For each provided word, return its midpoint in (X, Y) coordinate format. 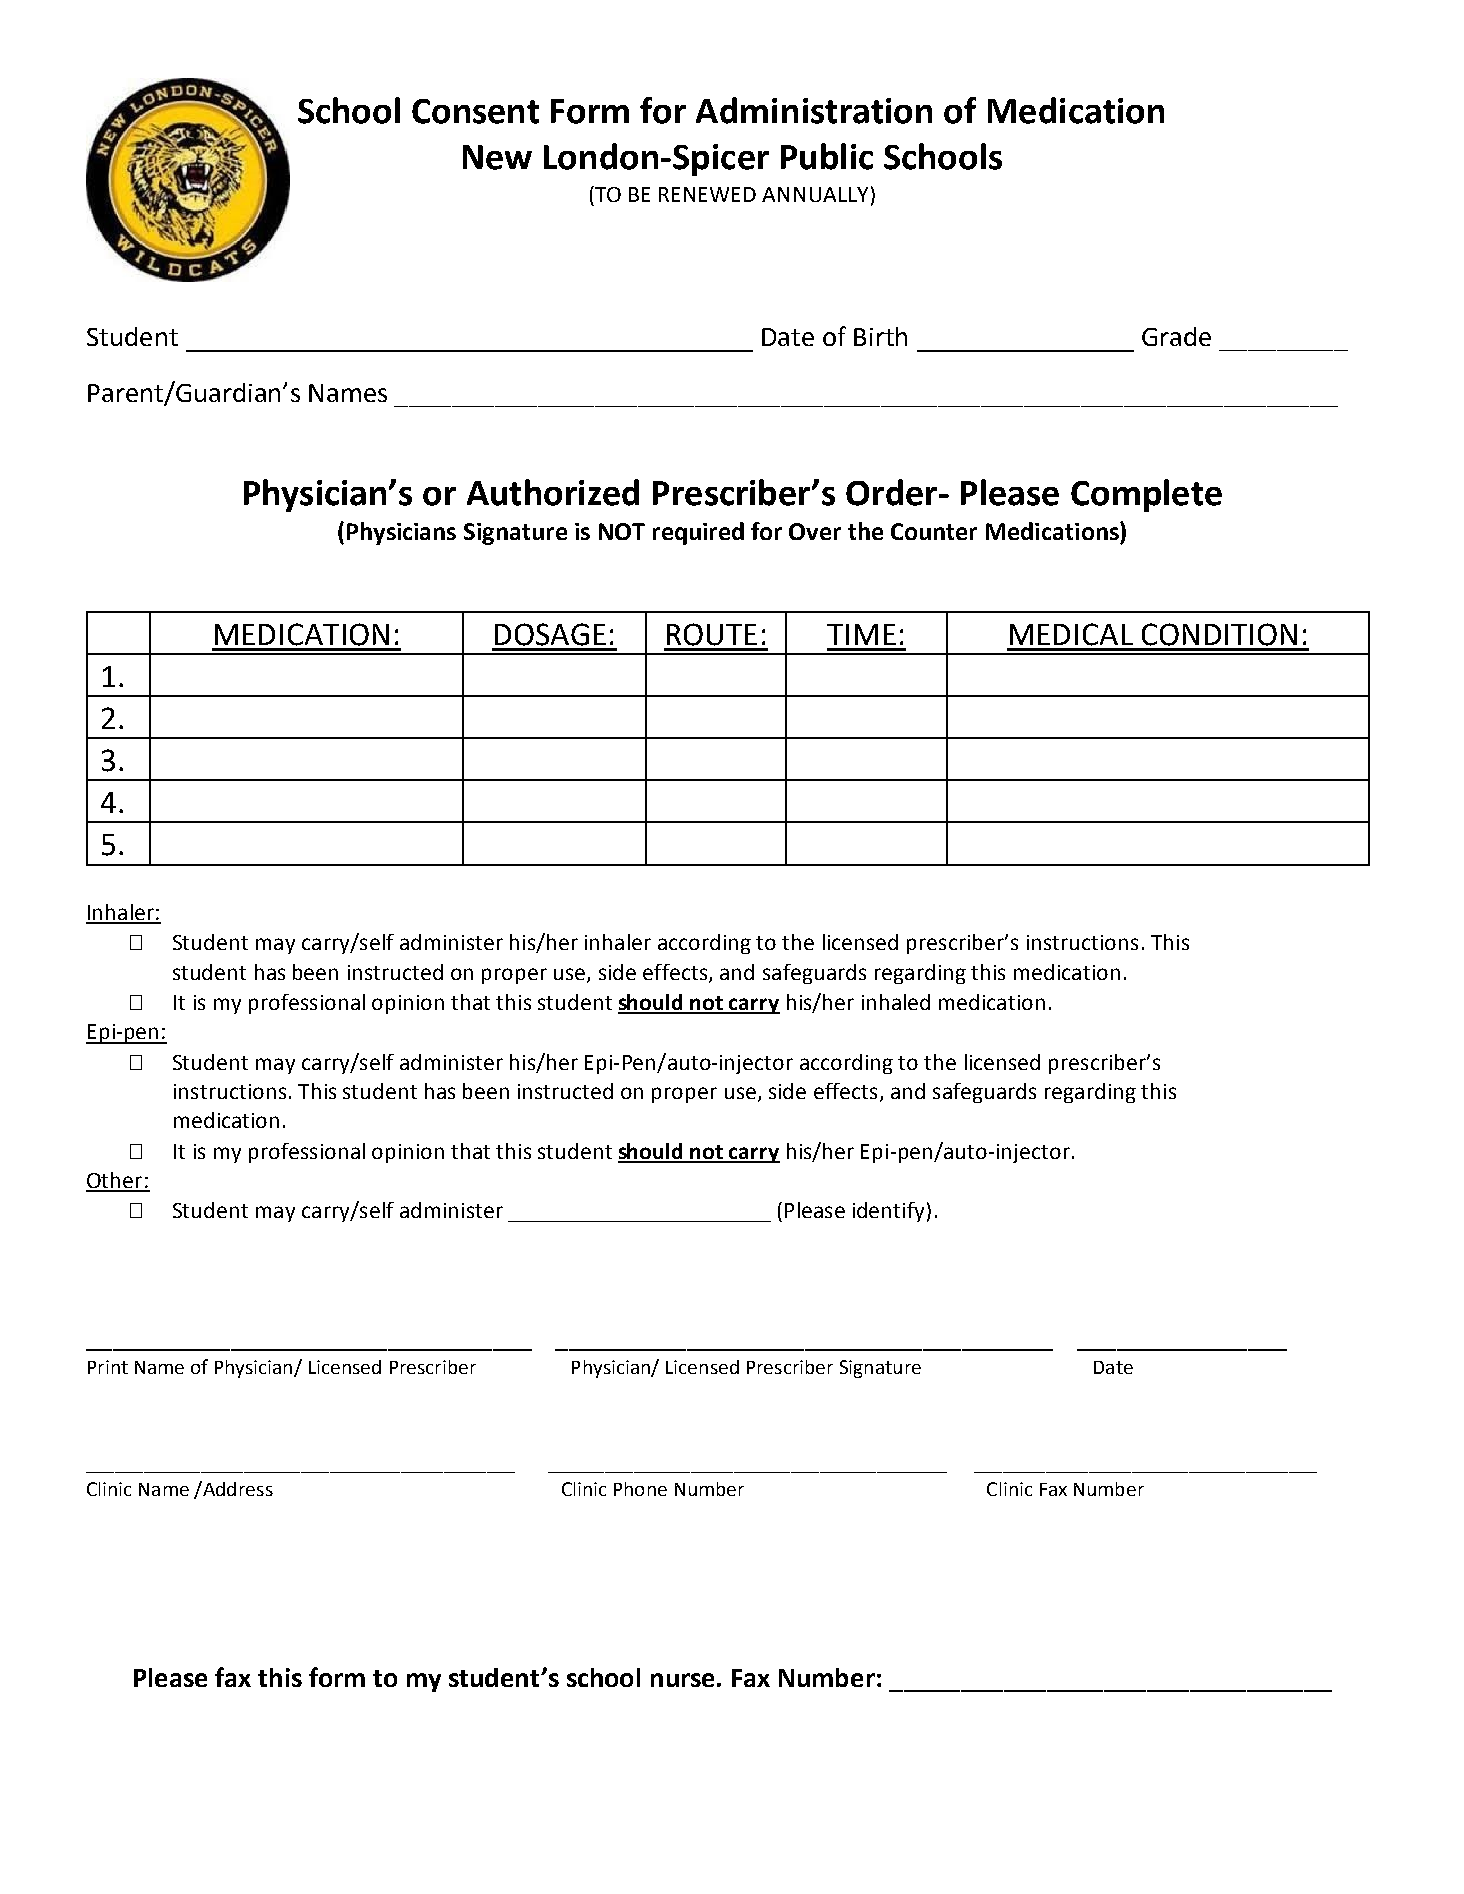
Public (827, 156)
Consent (475, 111)
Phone (640, 1489)
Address (237, 1488)
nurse (682, 1680)
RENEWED (707, 194)
